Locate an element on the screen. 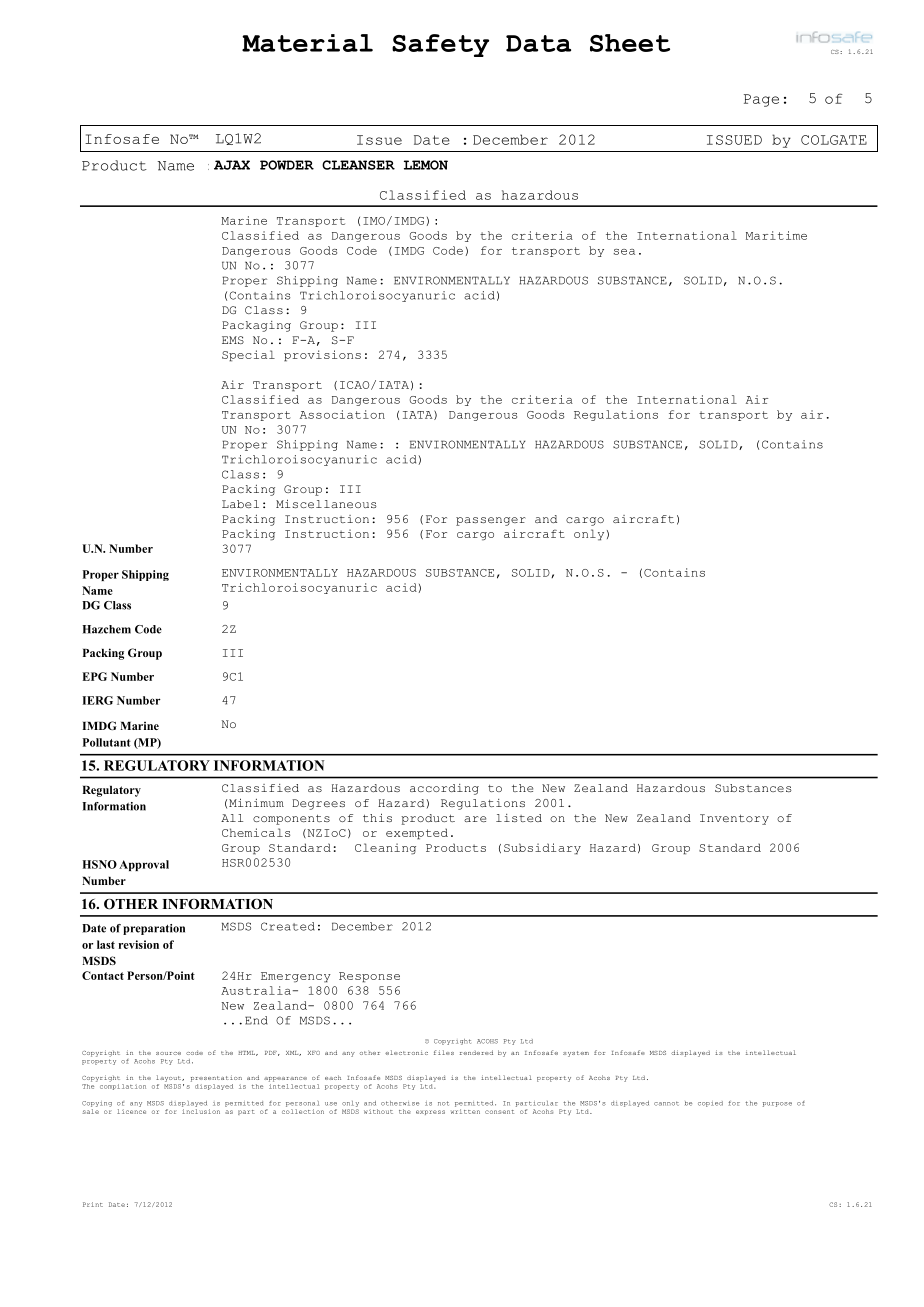 This screenshot has width=924, height=1307. Page is located at coordinates (761, 100).
